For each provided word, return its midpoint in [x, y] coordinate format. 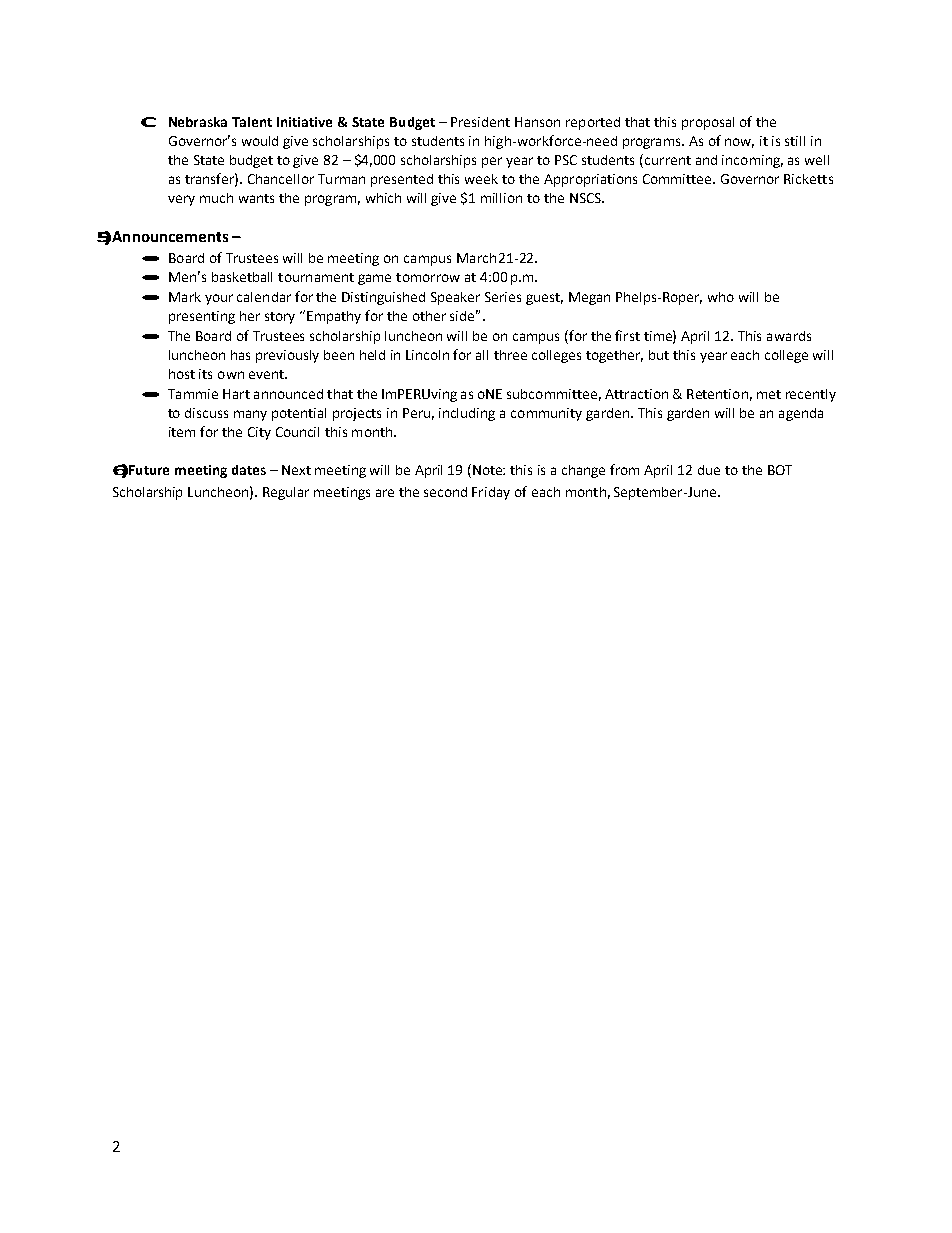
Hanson [537, 122]
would [260, 141]
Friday [491, 493]
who [721, 297]
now [739, 143]
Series [503, 297]
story [280, 318]
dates [249, 470]
